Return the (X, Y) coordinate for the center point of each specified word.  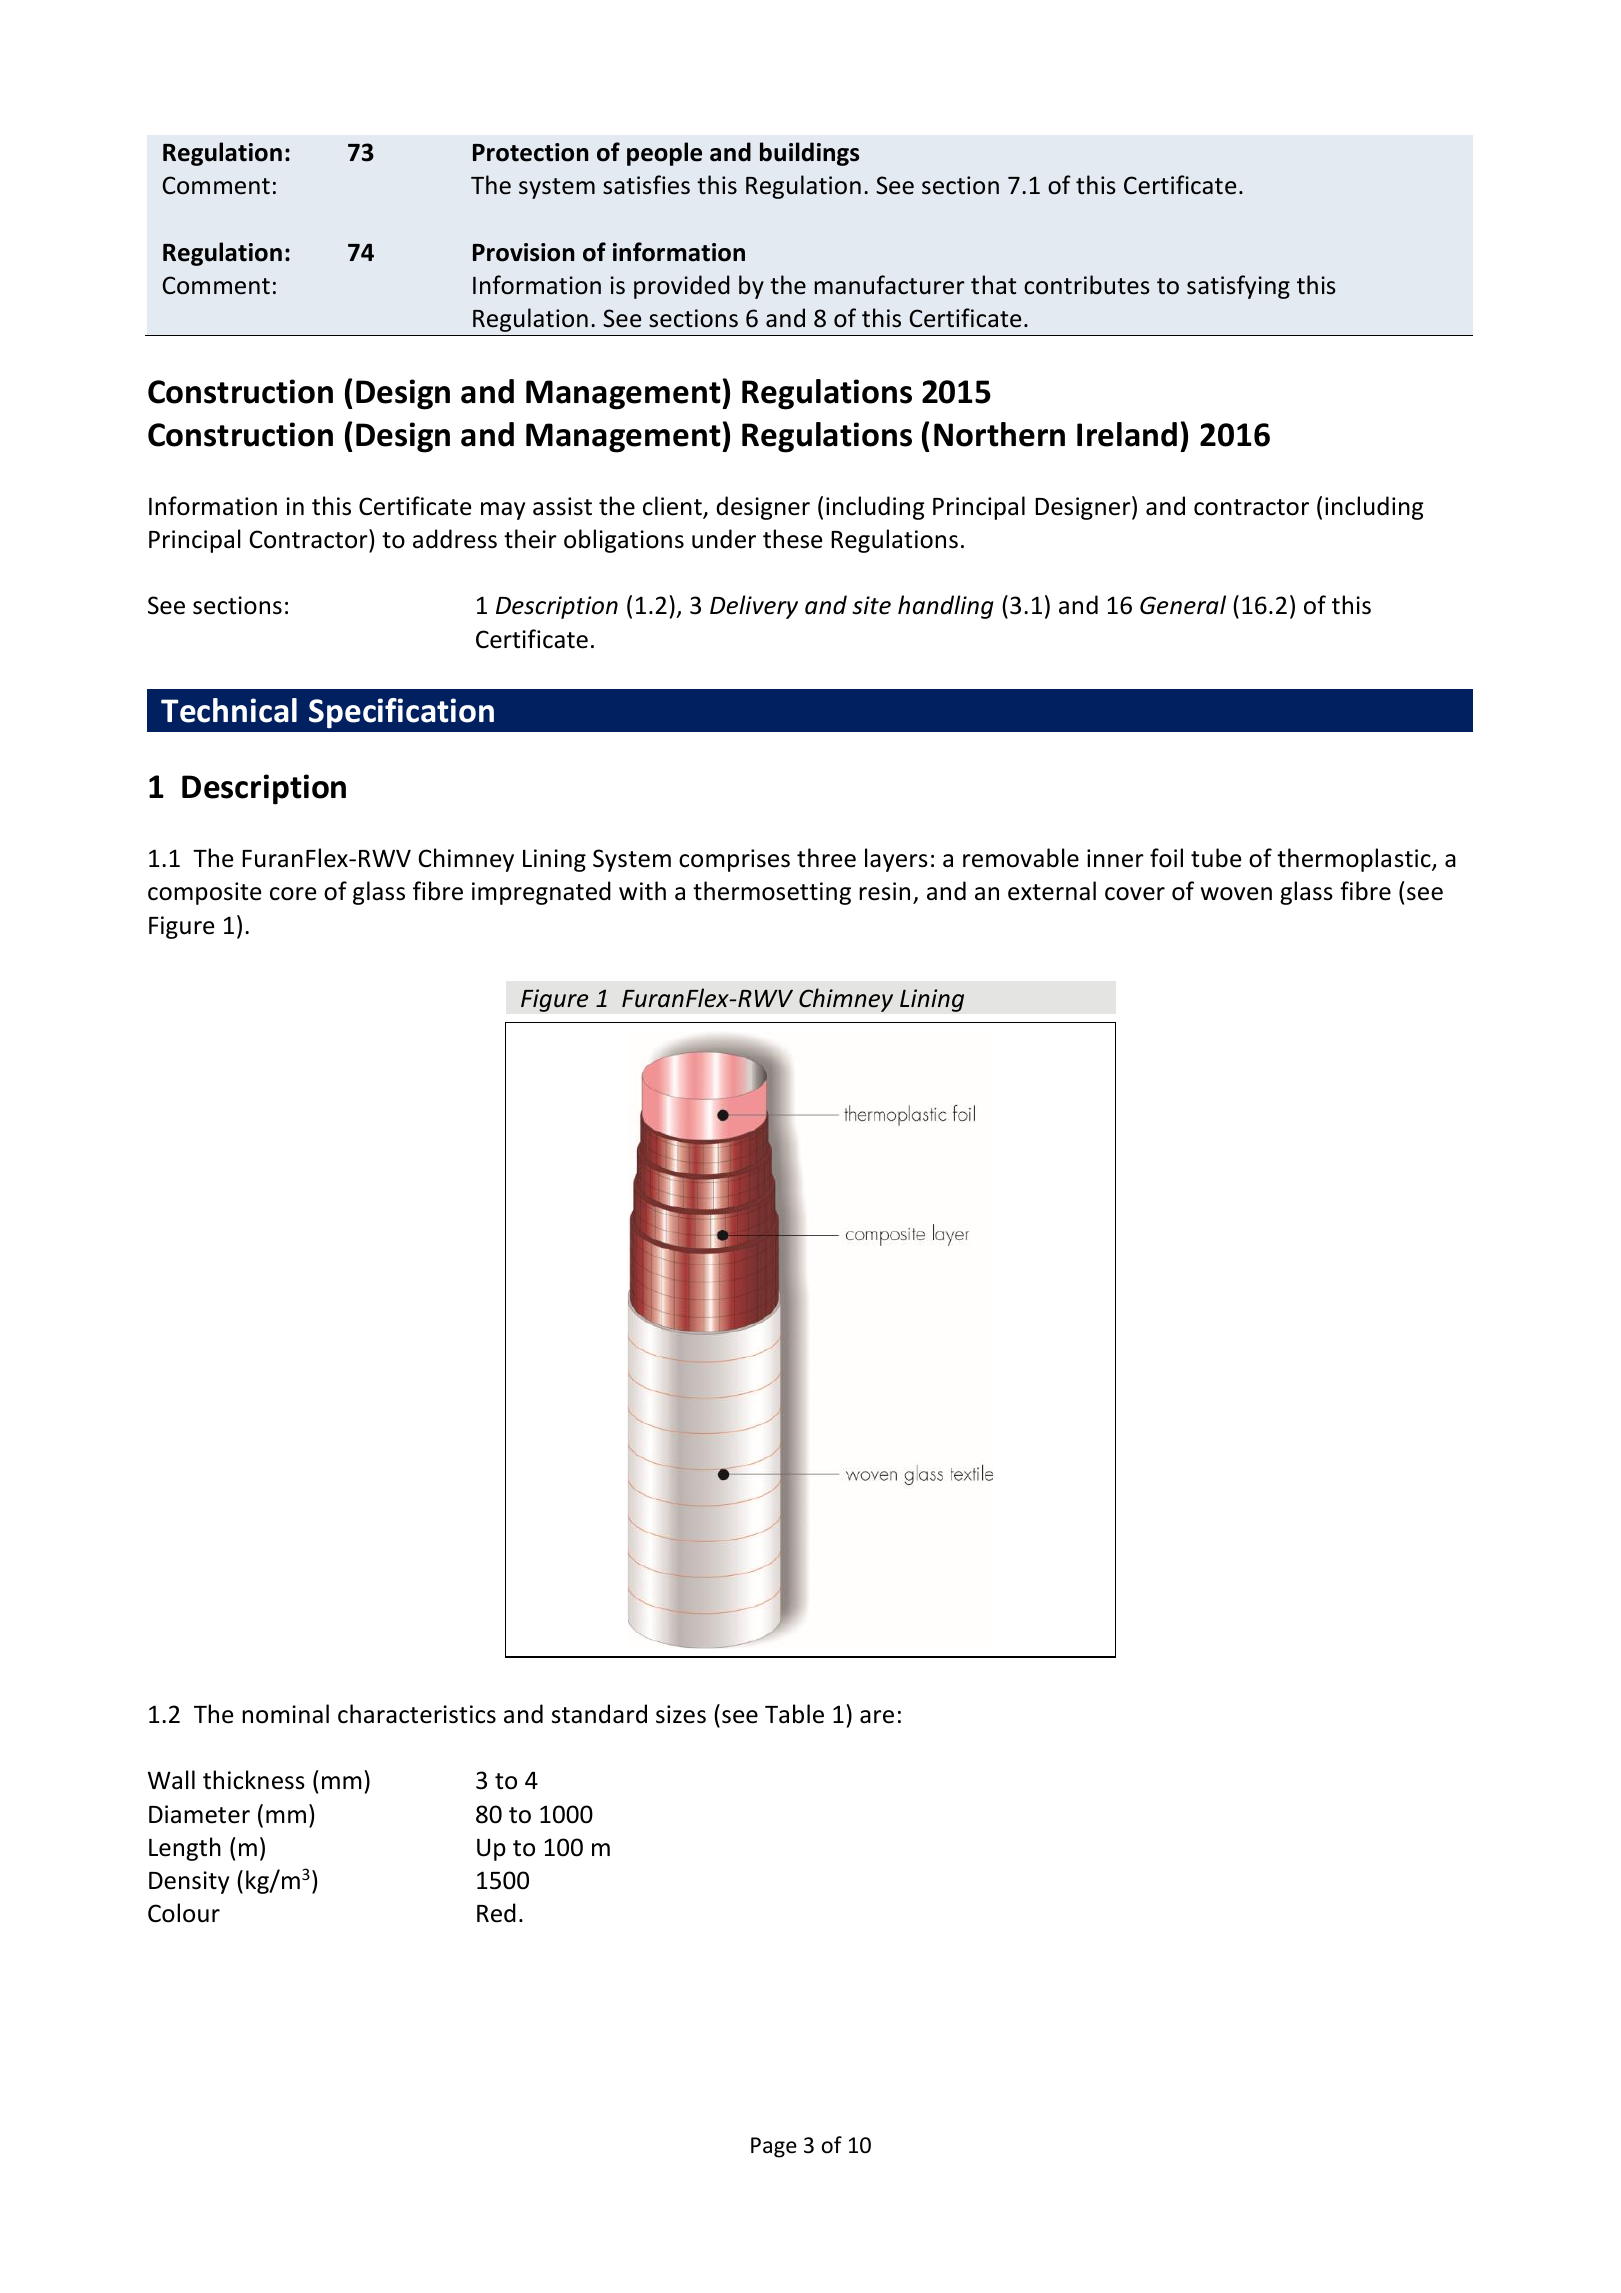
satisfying (1238, 287)
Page (774, 2147)
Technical (229, 710)
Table (794, 1714)
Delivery (754, 607)
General (1183, 605)
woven (1236, 894)
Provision (523, 252)
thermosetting (772, 893)
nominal (285, 1714)
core (293, 894)
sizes (681, 1714)
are (877, 1717)
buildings (809, 154)
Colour (184, 1913)
